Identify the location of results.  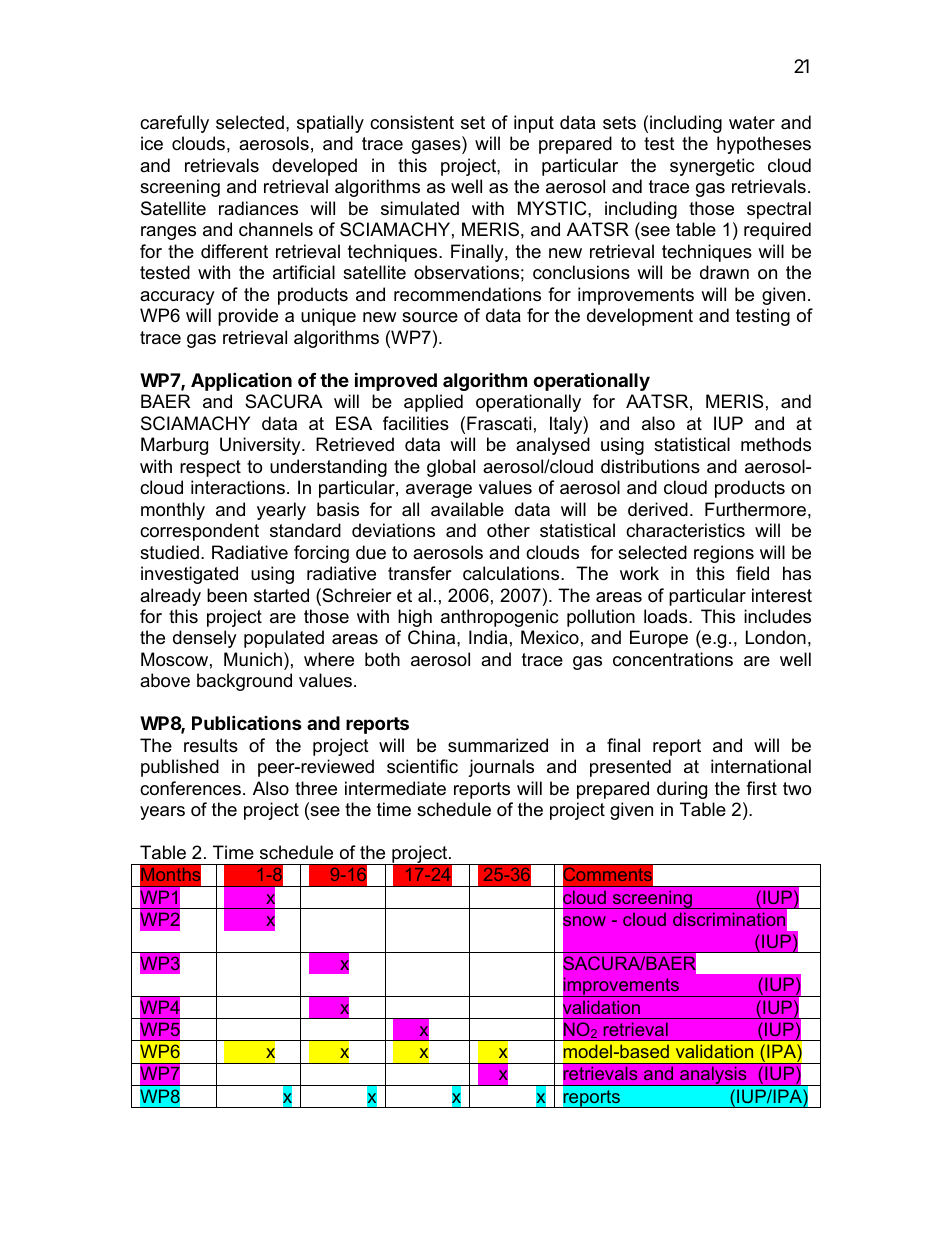
(211, 745).
